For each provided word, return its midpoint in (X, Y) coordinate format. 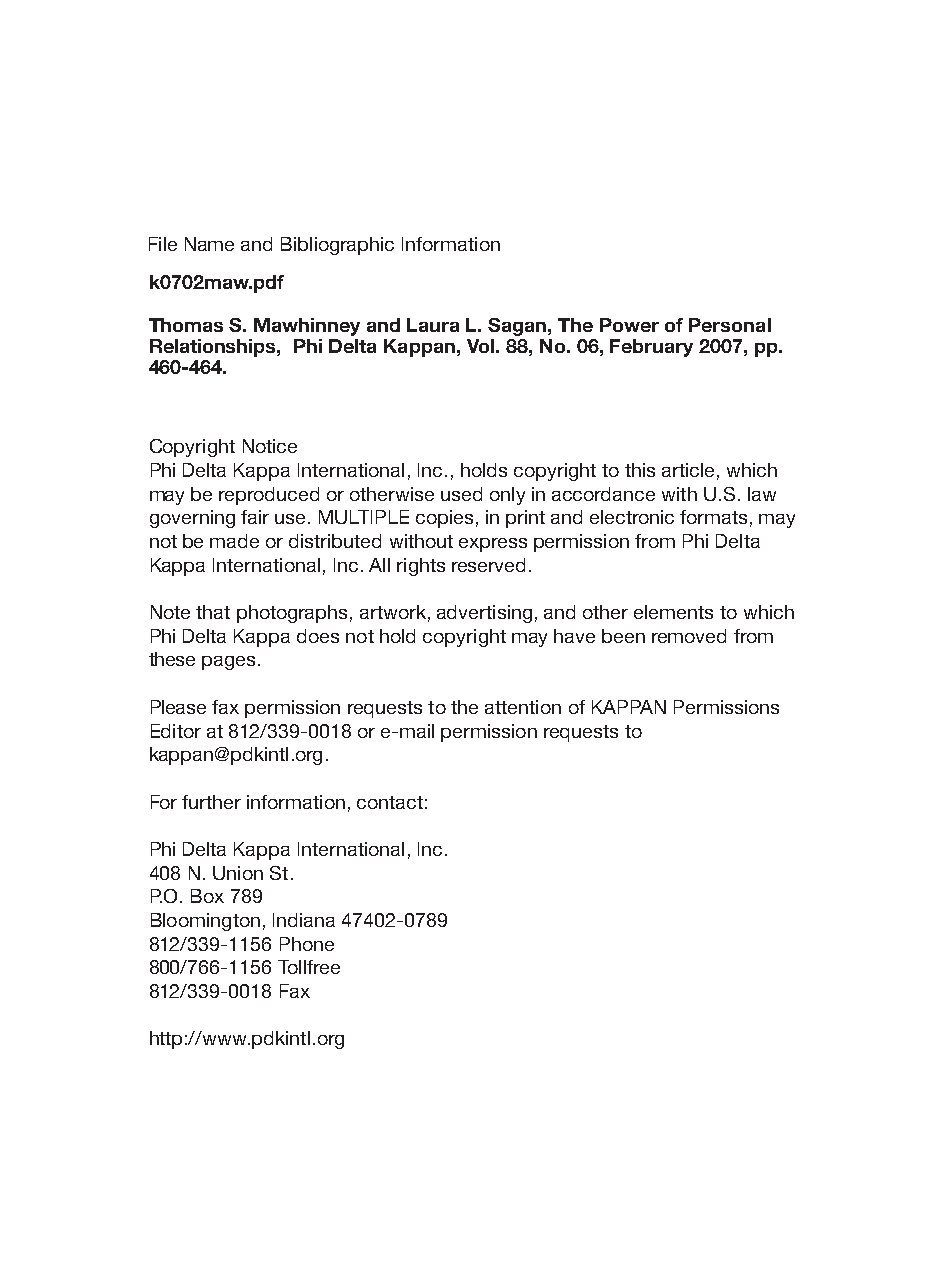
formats (713, 517)
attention (523, 707)
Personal (730, 325)
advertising (484, 614)
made (234, 541)
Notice (270, 446)
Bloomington (205, 922)
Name (209, 244)
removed (689, 636)
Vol (480, 346)
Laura (433, 325)
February (651, 348)
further (211, 802)
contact (390, 802)
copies (444, 519)
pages (228, 663)
